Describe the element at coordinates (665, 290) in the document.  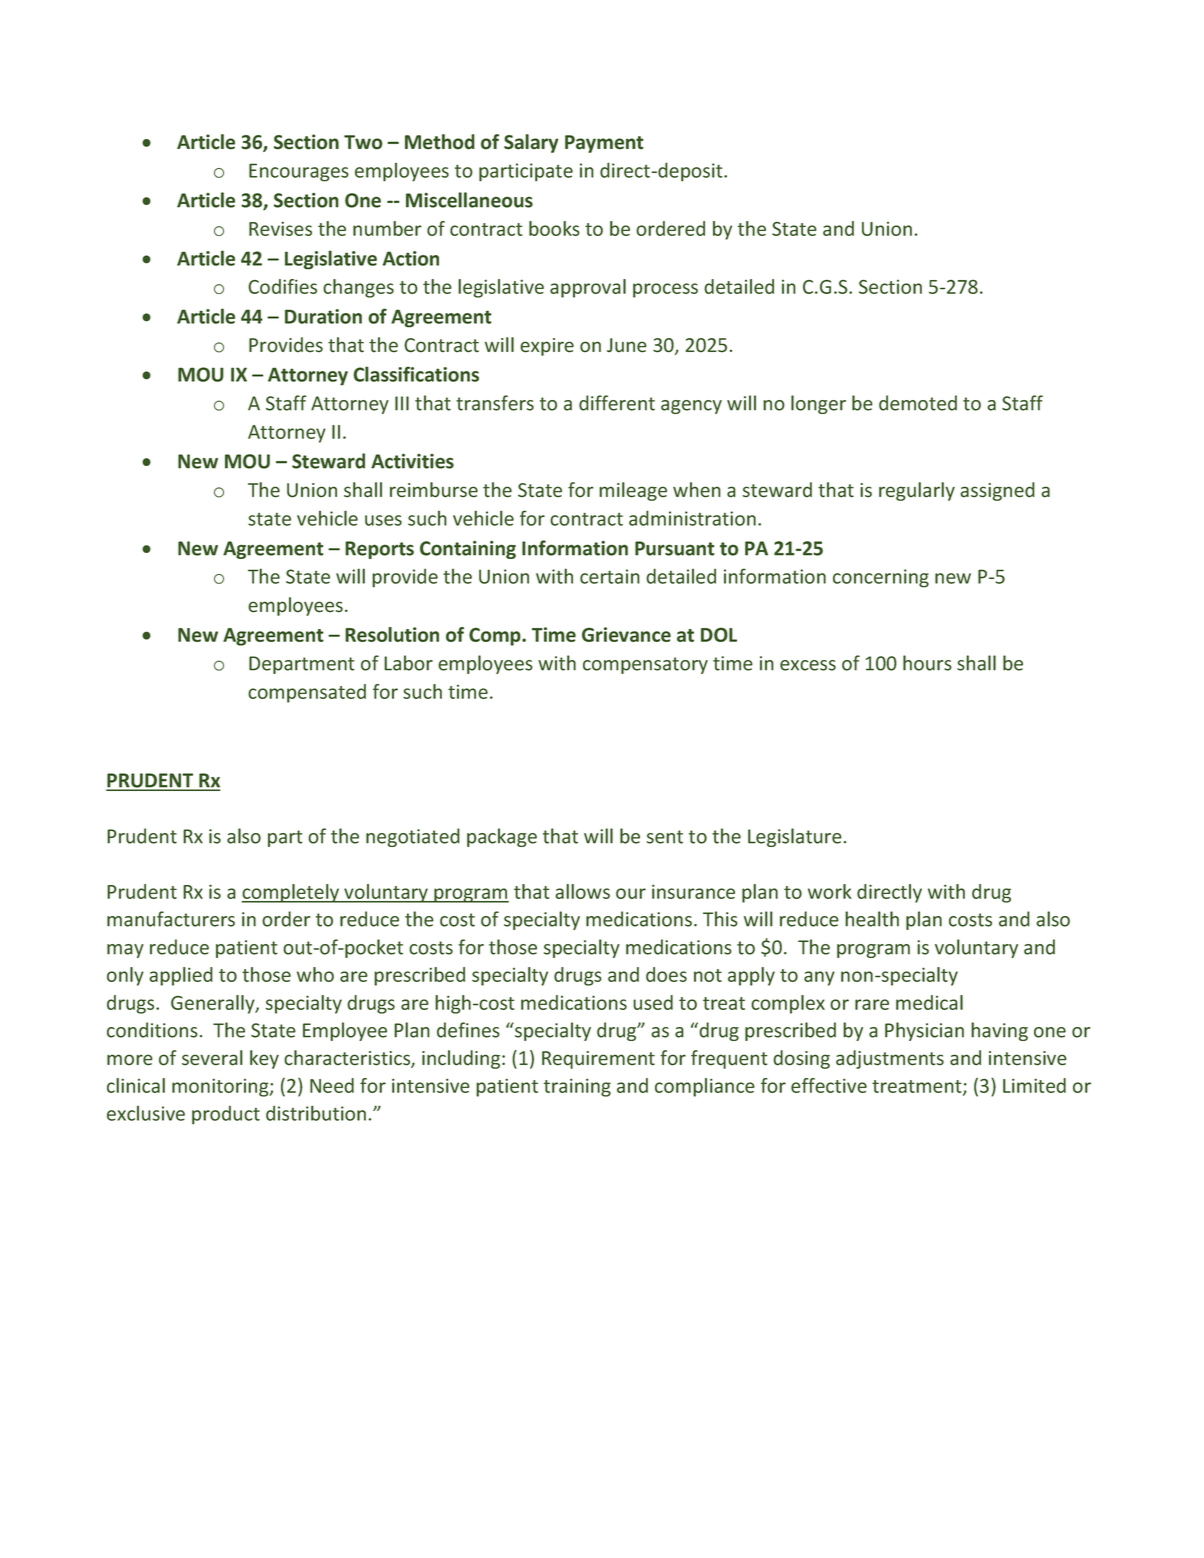
I see `process` at that location.
